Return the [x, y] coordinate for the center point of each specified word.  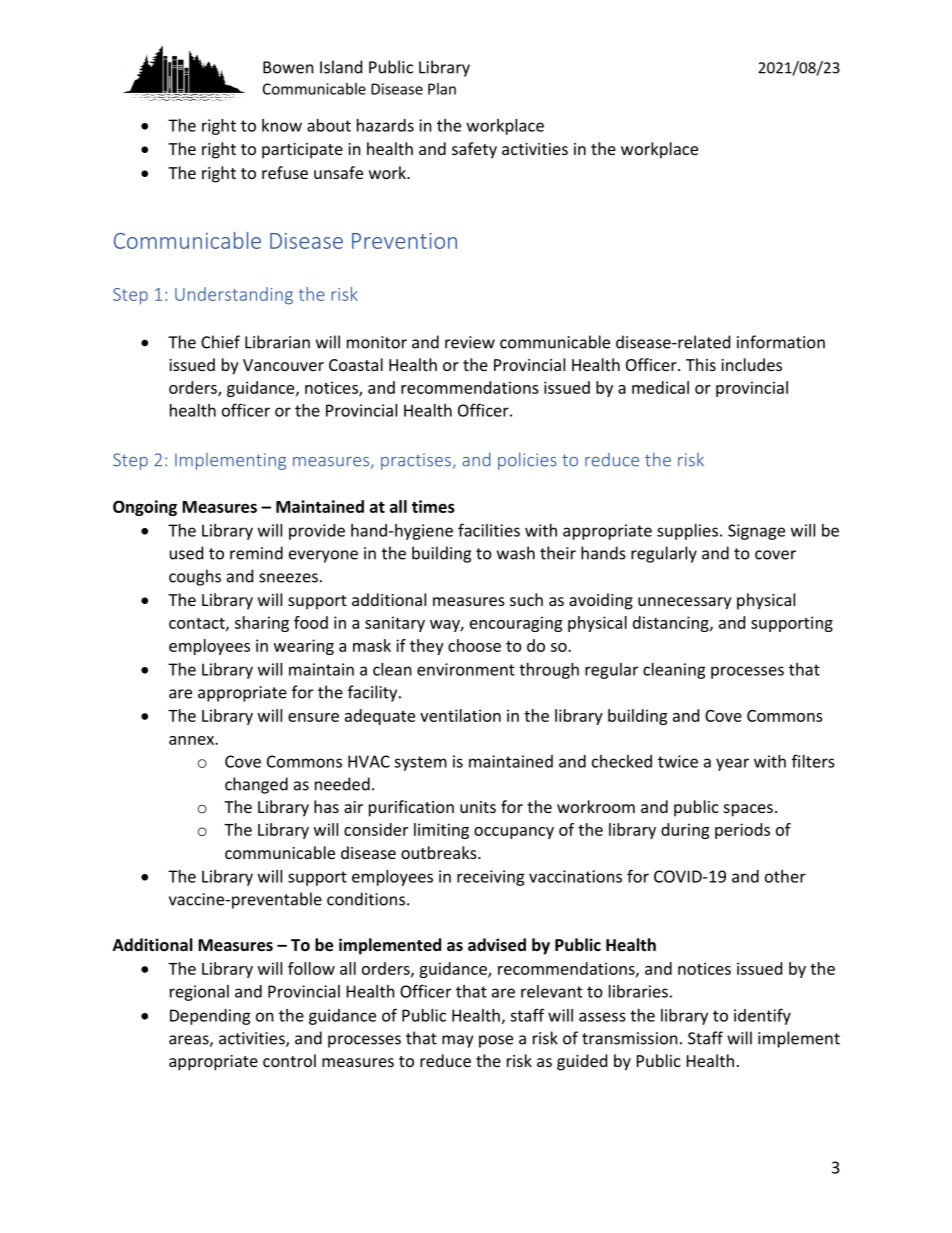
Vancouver [283, 365]
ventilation [460, 715]
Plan [442, 89]
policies [527, 461]
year [732, 764]
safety [474, 150]
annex [192, 740]
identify [762, 1016]
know [282, 125]
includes [751, 364]
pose [496, 1041]
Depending [210, 1017]
